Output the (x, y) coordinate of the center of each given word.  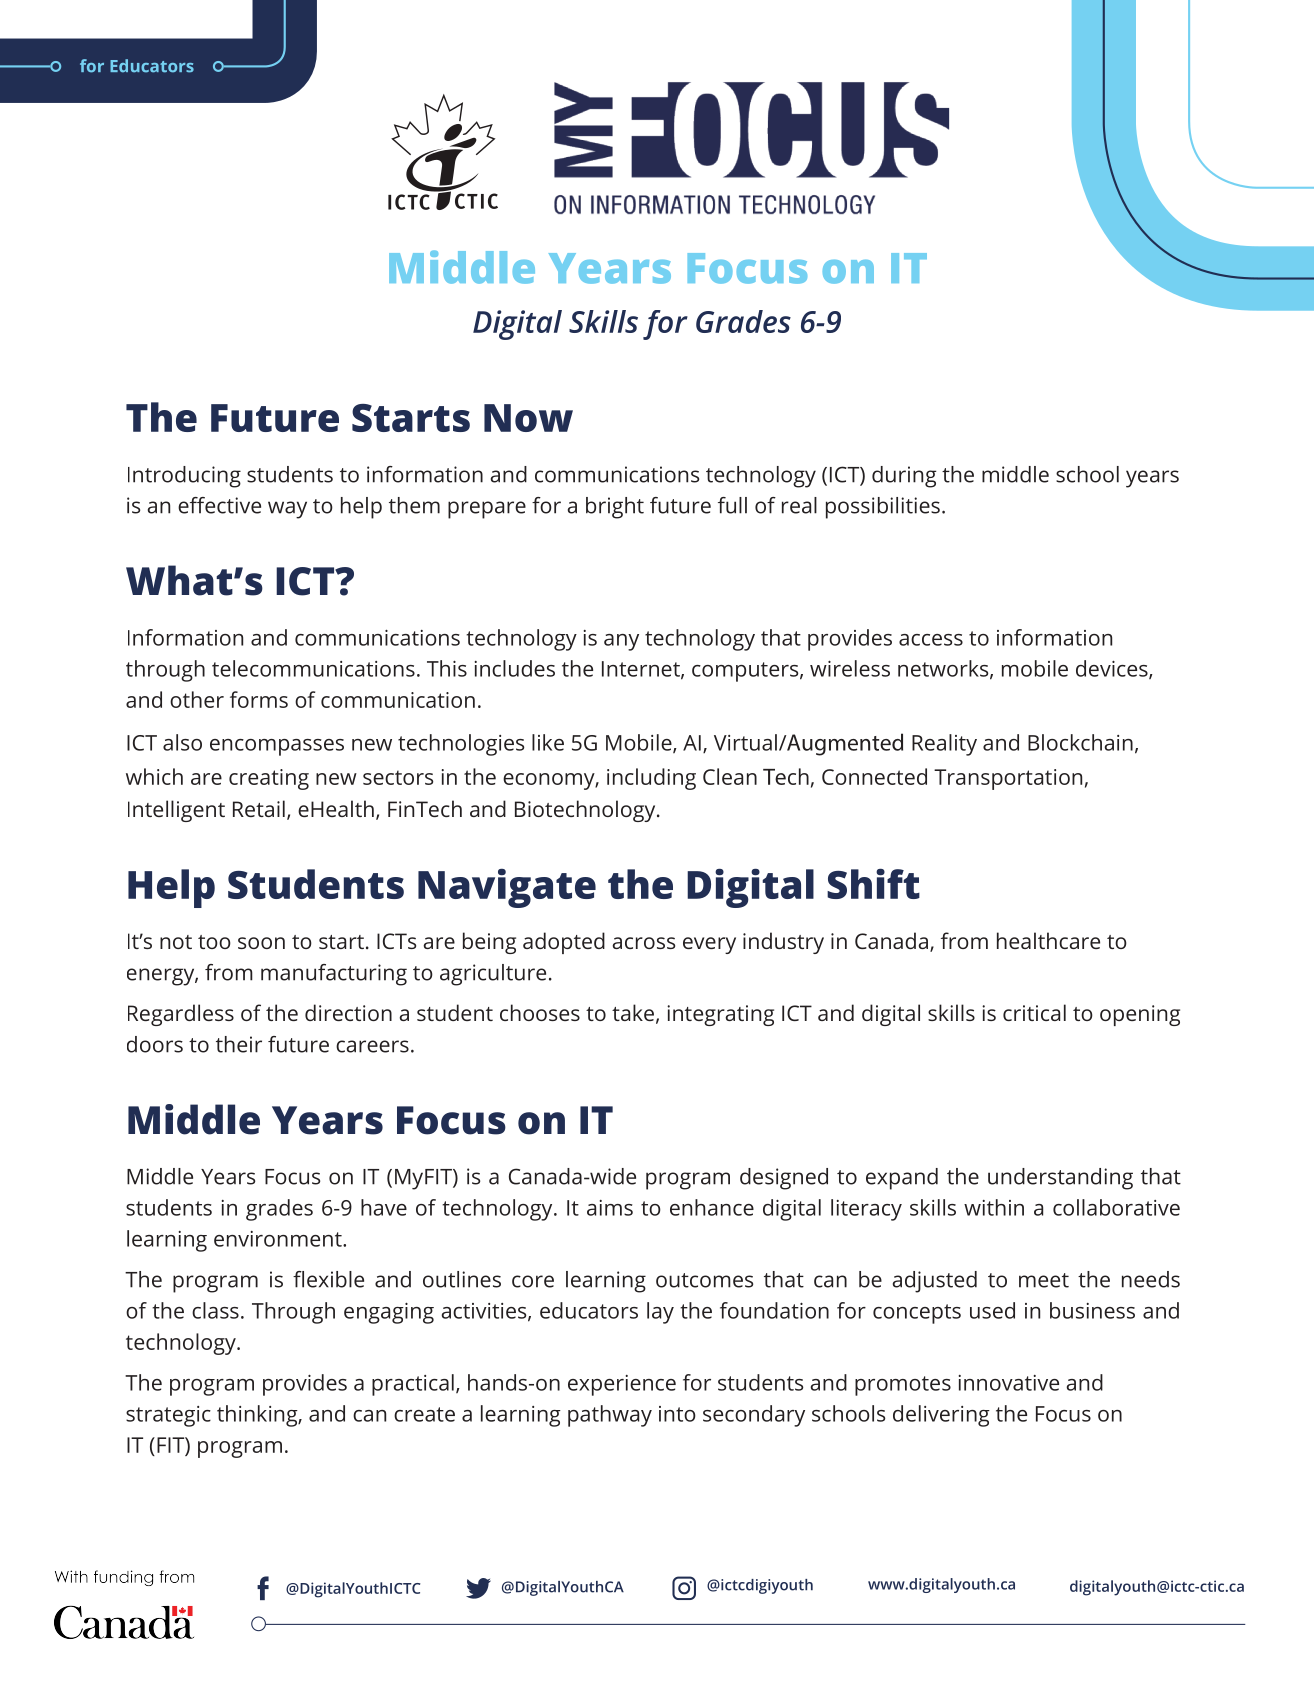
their (239, 1044)
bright (615, 508)
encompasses (277, 747)
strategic (168, 1416)
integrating (720, 1015)
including (651, 779)
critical (1034, 1012)
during (904, 477)
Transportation (1008, 779)
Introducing (184, 477)
